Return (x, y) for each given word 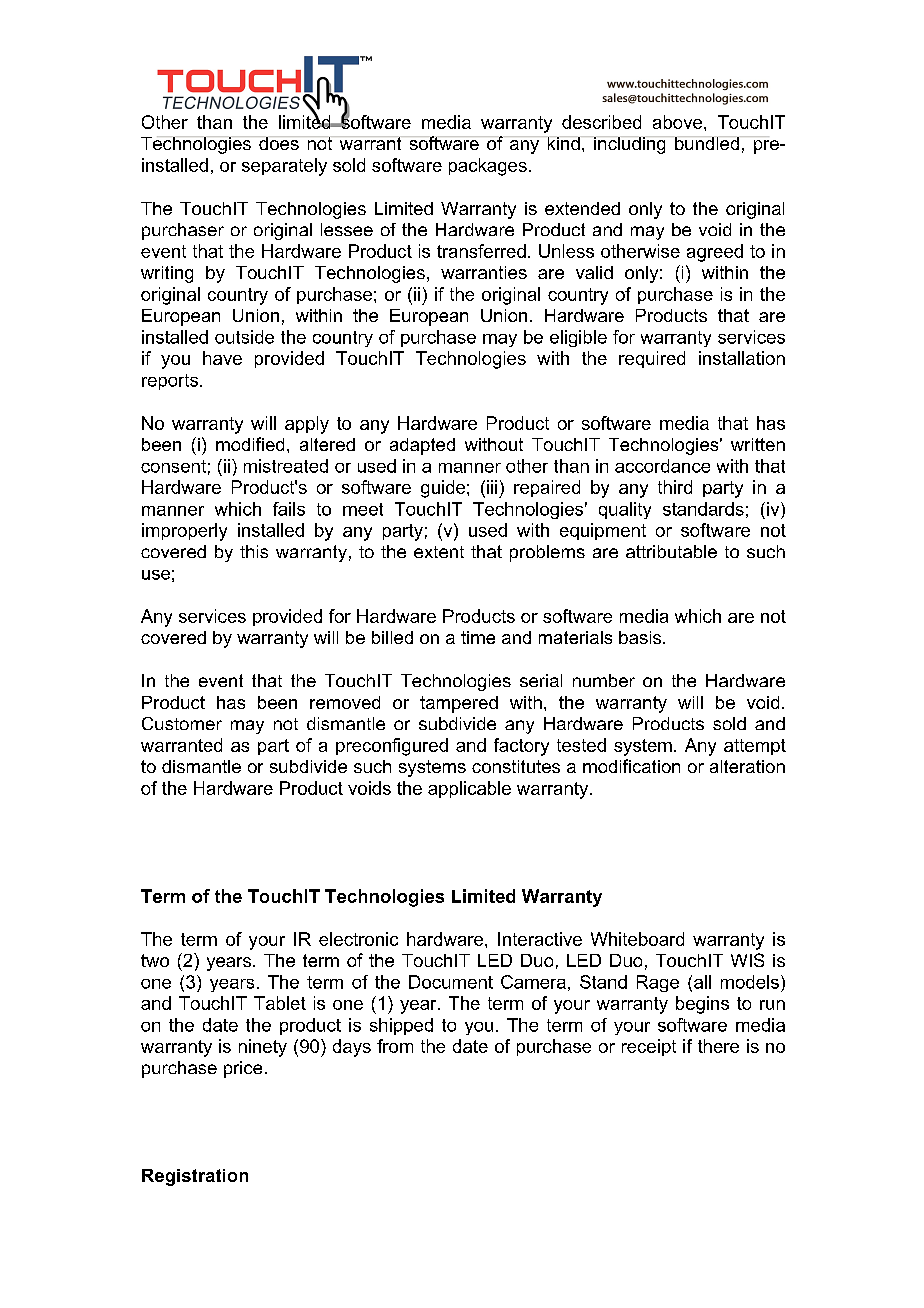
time (478, 637)
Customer (182, 723)
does (279, 143)
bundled (707, 143)
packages (488, 167)
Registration (195, 1177)
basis (641, 637)
